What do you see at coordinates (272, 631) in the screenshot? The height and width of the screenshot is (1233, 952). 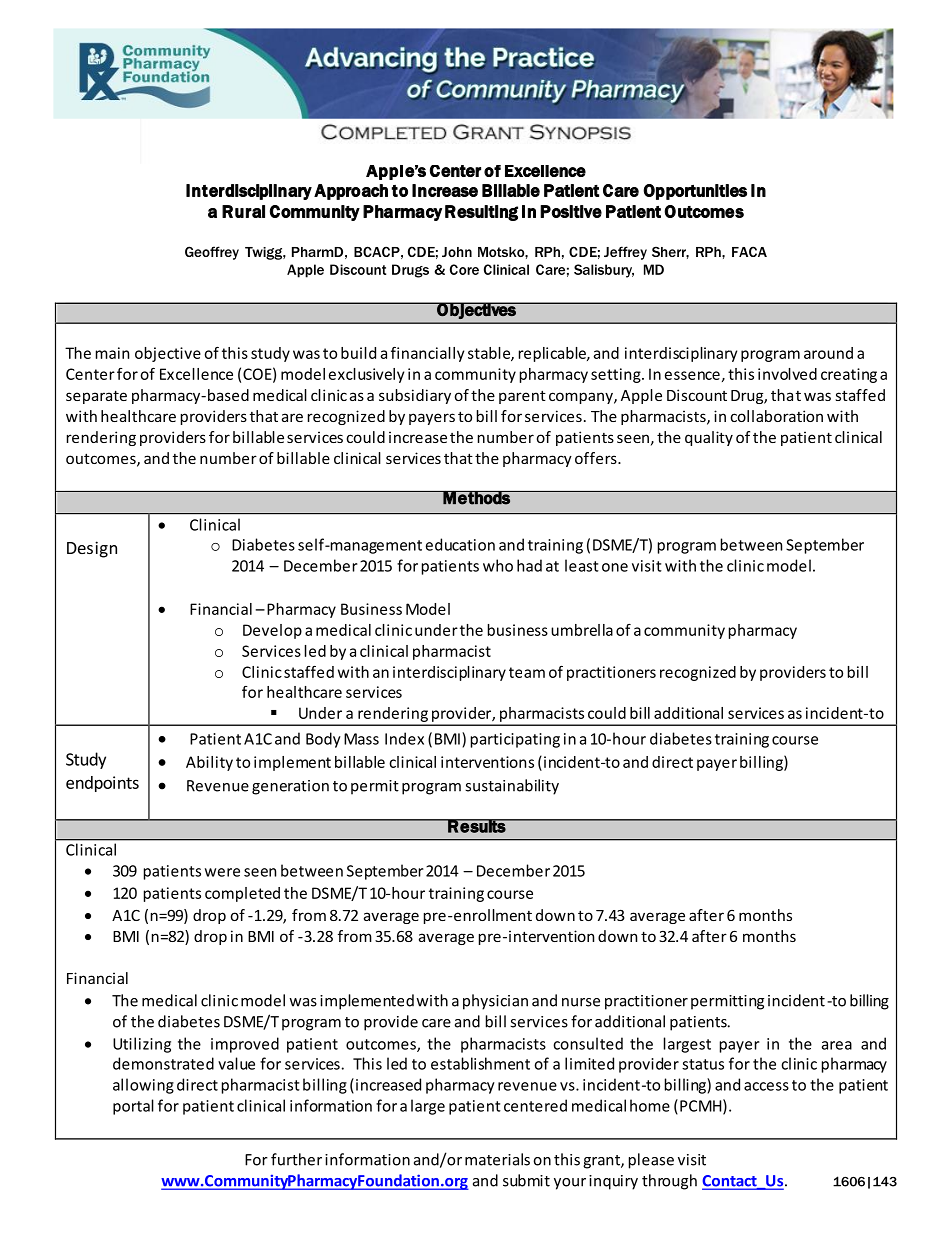 I see `Develop` at bounding box center [272, 631].
